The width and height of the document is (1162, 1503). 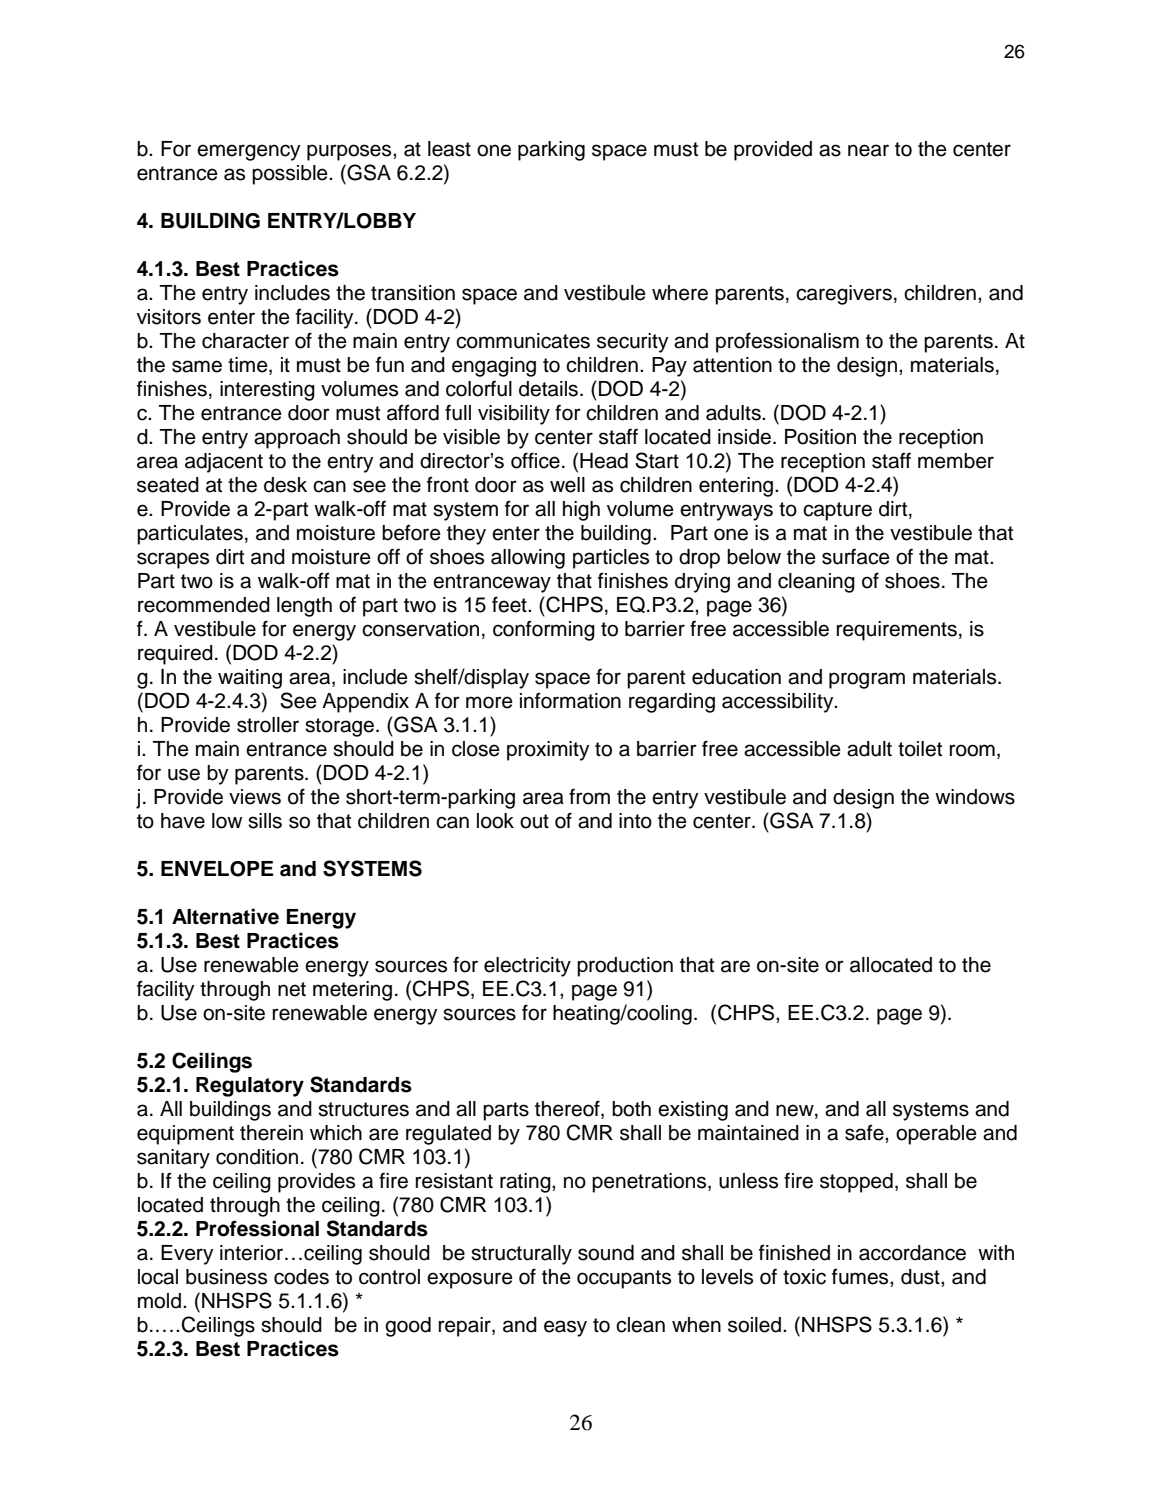 I want to click on business, so click(x=226, y=1277).
